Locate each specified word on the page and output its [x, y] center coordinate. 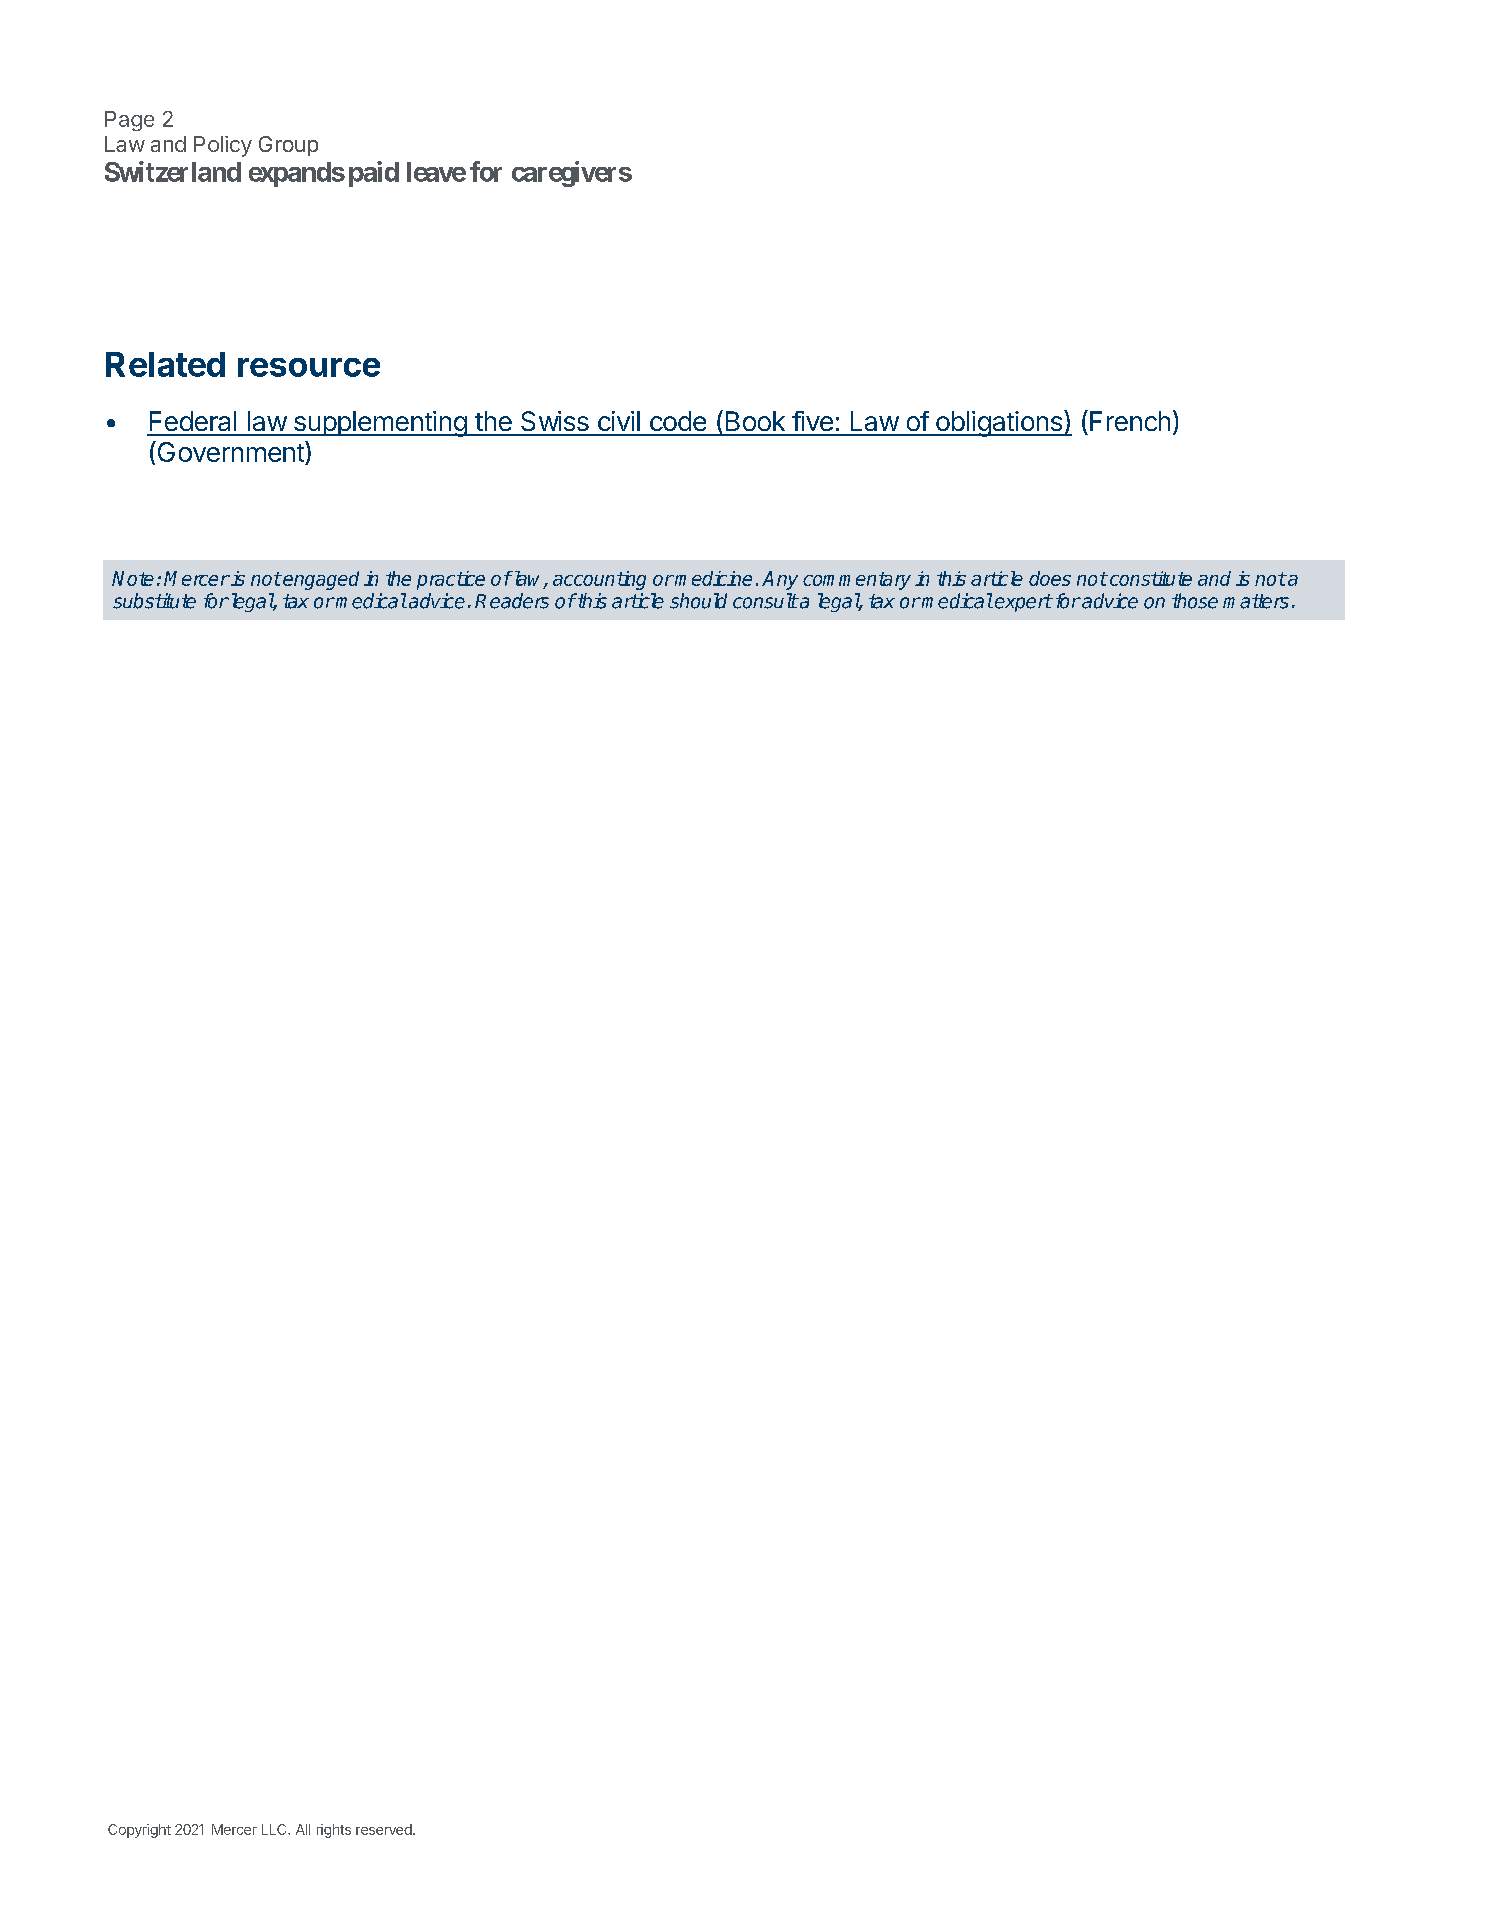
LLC [275, 1829]
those [1195, 601]
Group [288, 146]
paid [374, 174]
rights [334, 1831]
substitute [154, 601]
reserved [384, 1829]
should [698, 601]
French [1130, 421]
